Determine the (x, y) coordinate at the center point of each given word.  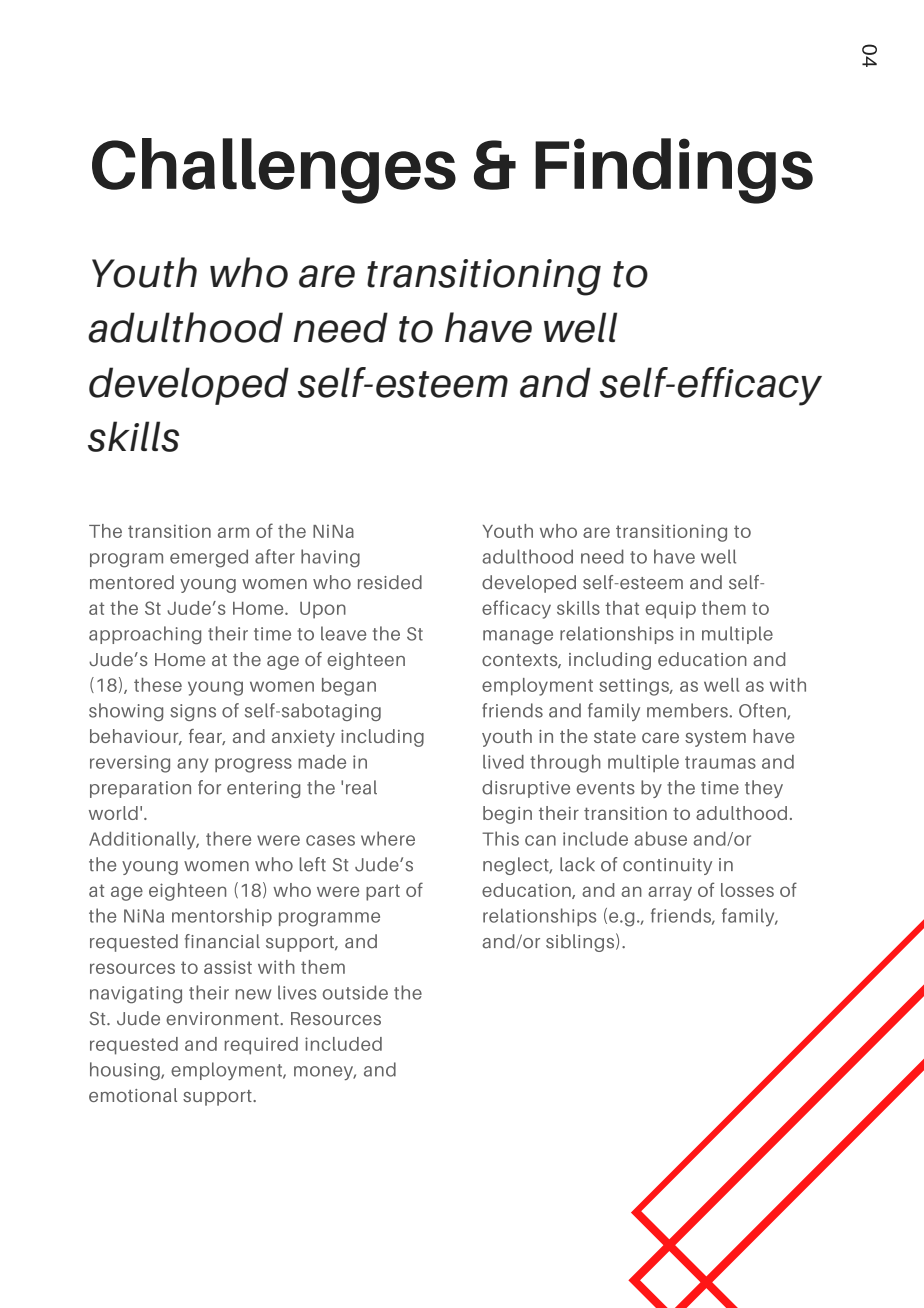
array (670, 893)
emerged (209, 558)
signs (193, 712)
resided (390, 582)
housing (126, 1071)
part (383, 892)
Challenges (274, 171)
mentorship (222, 917)
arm (233, 532)
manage (518, 637)
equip (670, 610)
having (330, 558)
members (688, 710)
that (622, 608)
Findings (674, 171)
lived (503, 762)
